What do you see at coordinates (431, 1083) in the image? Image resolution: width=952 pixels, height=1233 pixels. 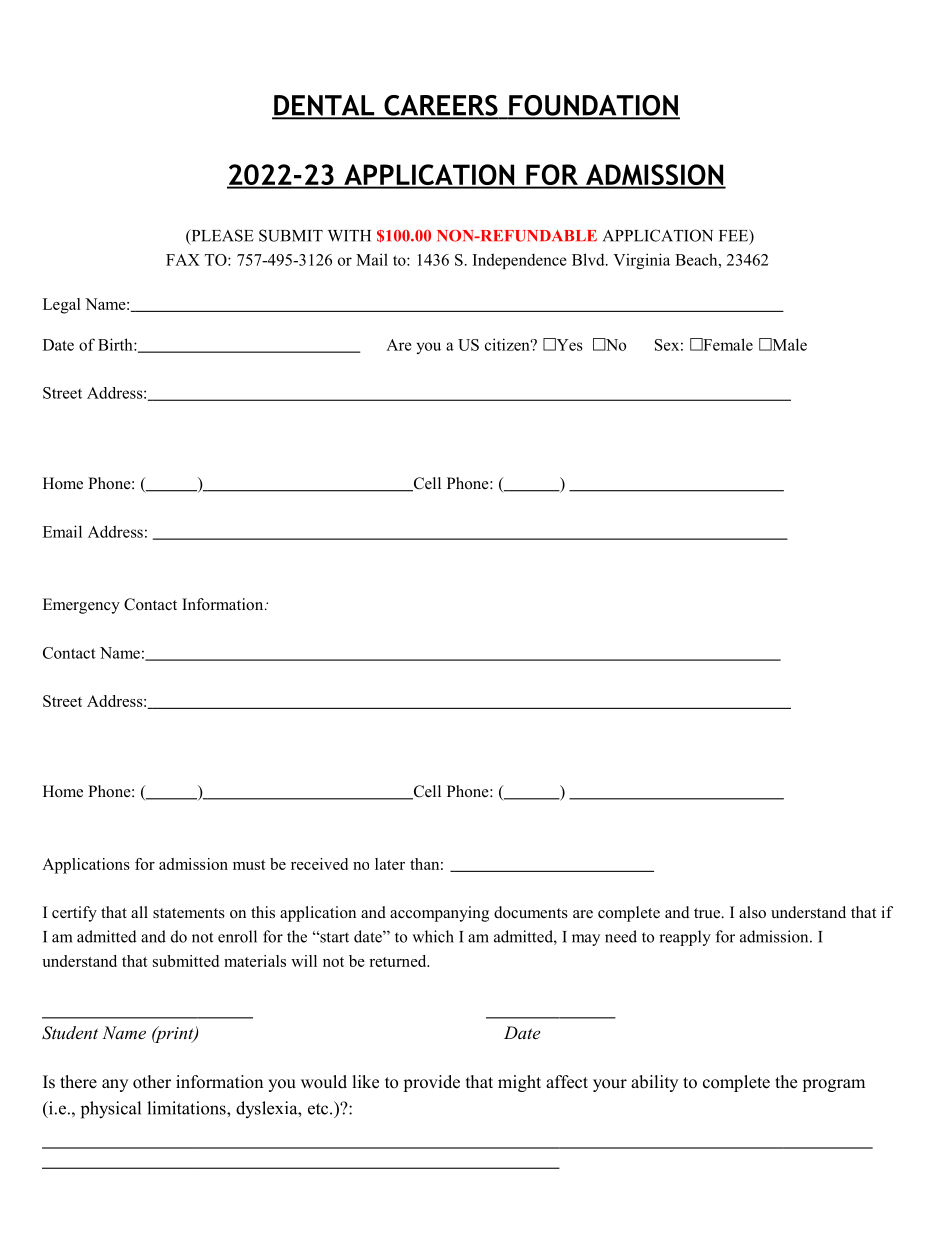 I see `provide` at bounding box center [431, 1083].
